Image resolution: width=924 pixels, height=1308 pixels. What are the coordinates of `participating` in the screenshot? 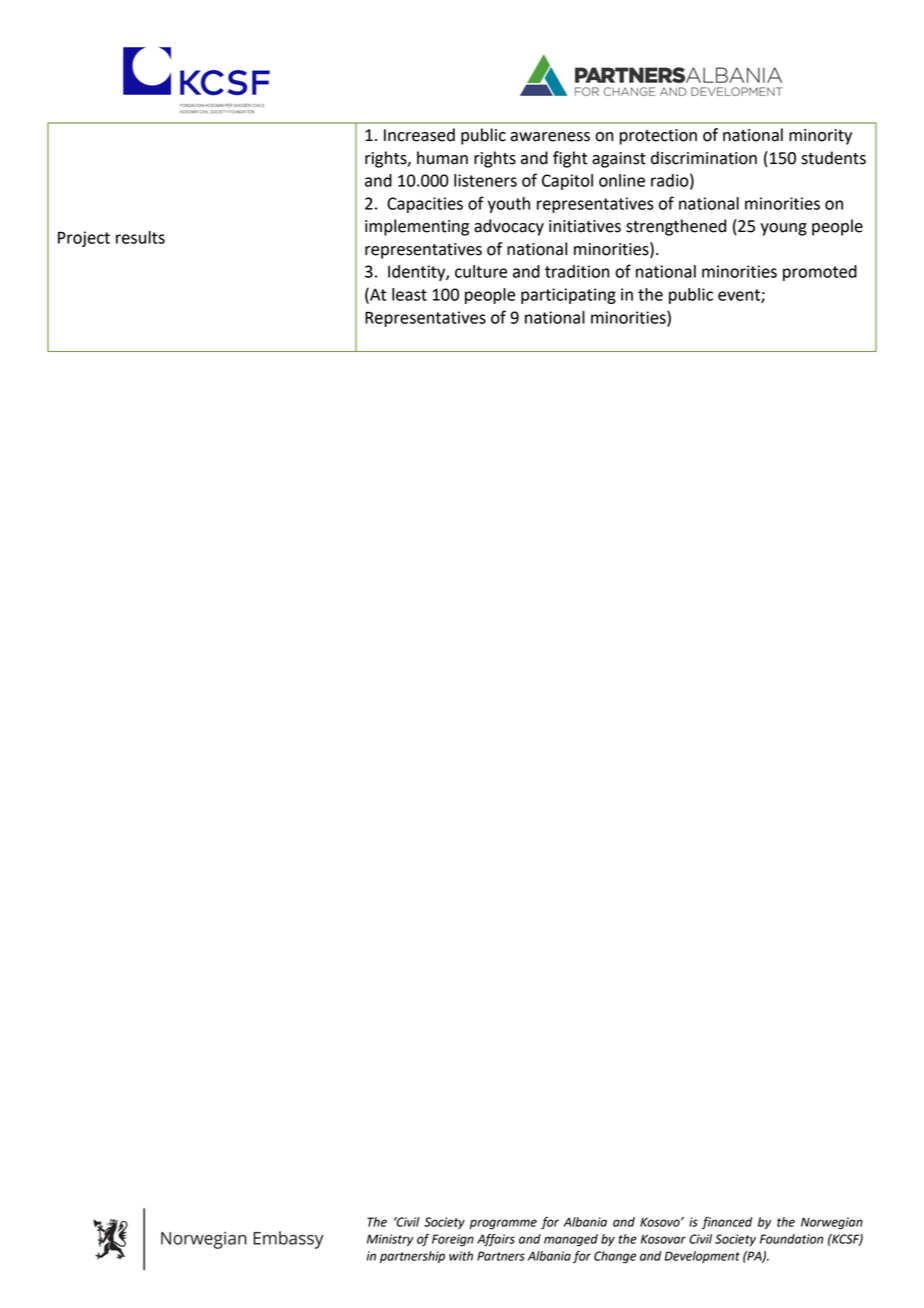 It's located at (568, 296).
